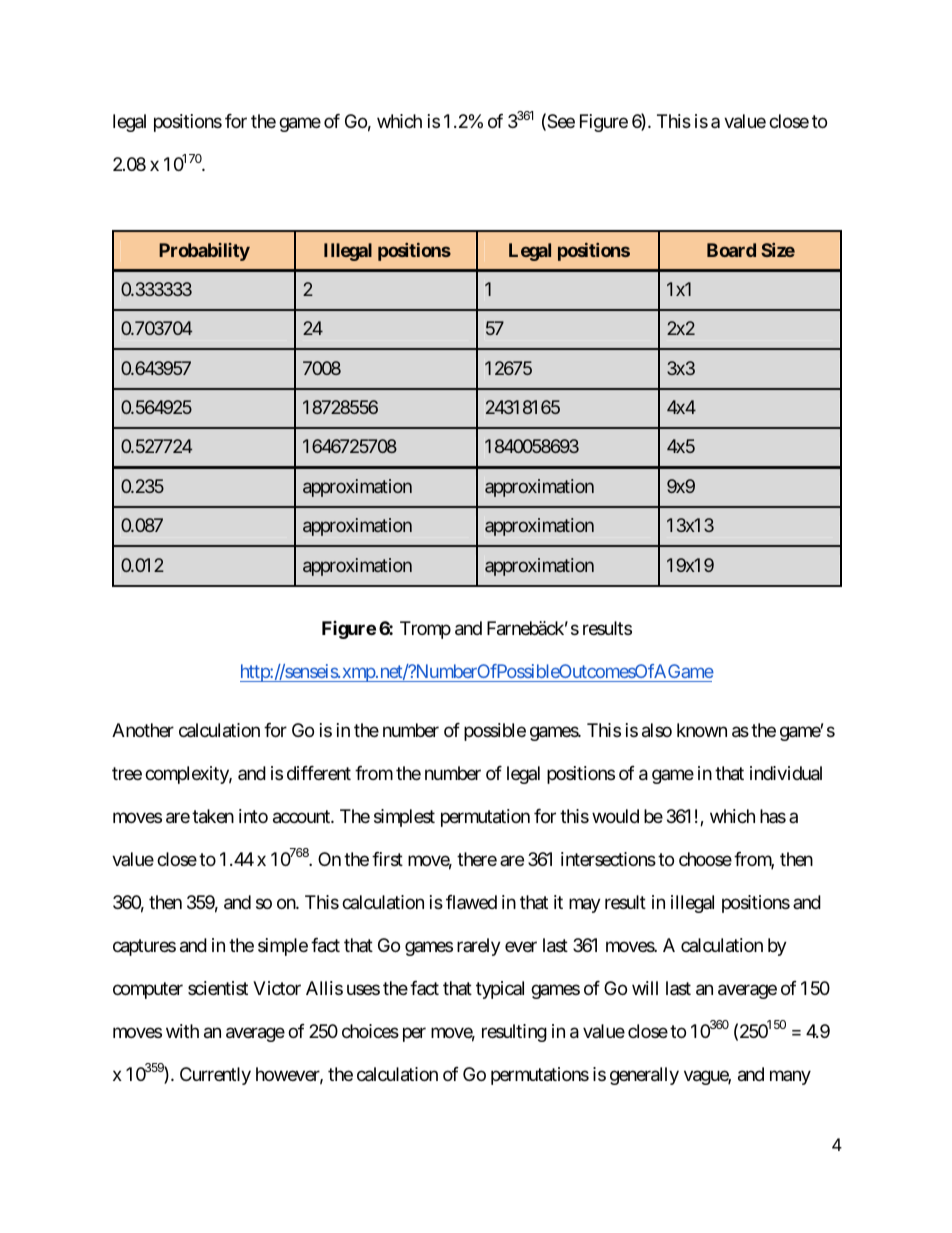  What do you see at coordinates (644, 1076) in the page?
I see `generally` at bounding box center [644, 1076].
